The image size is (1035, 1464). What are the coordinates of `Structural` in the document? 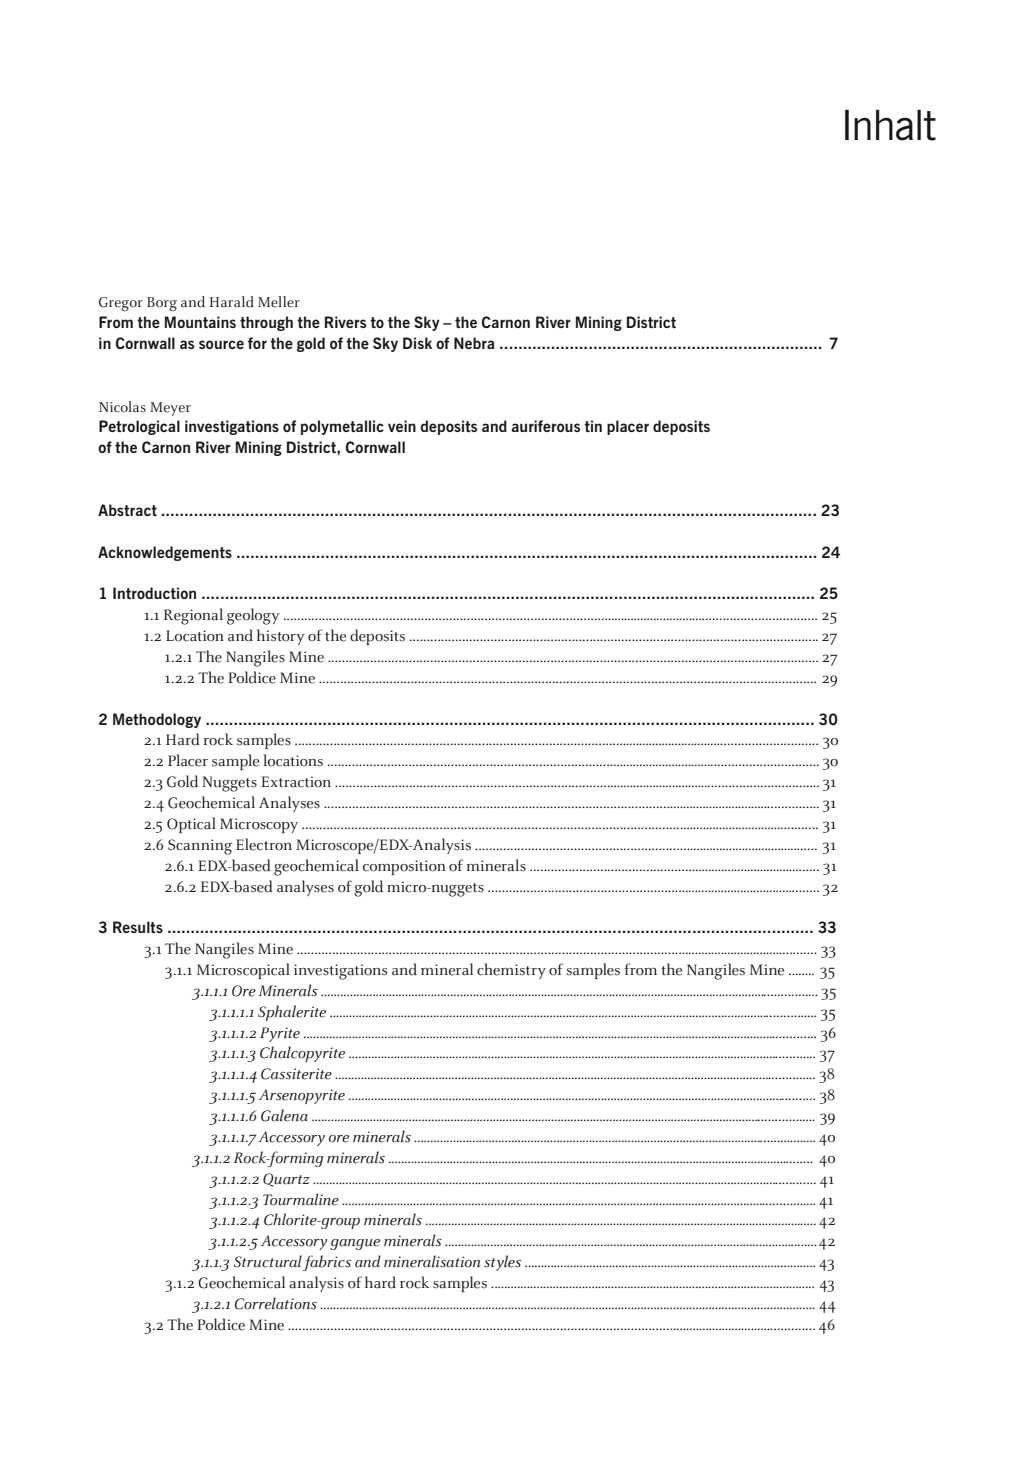 It's located at (268, 1261).
